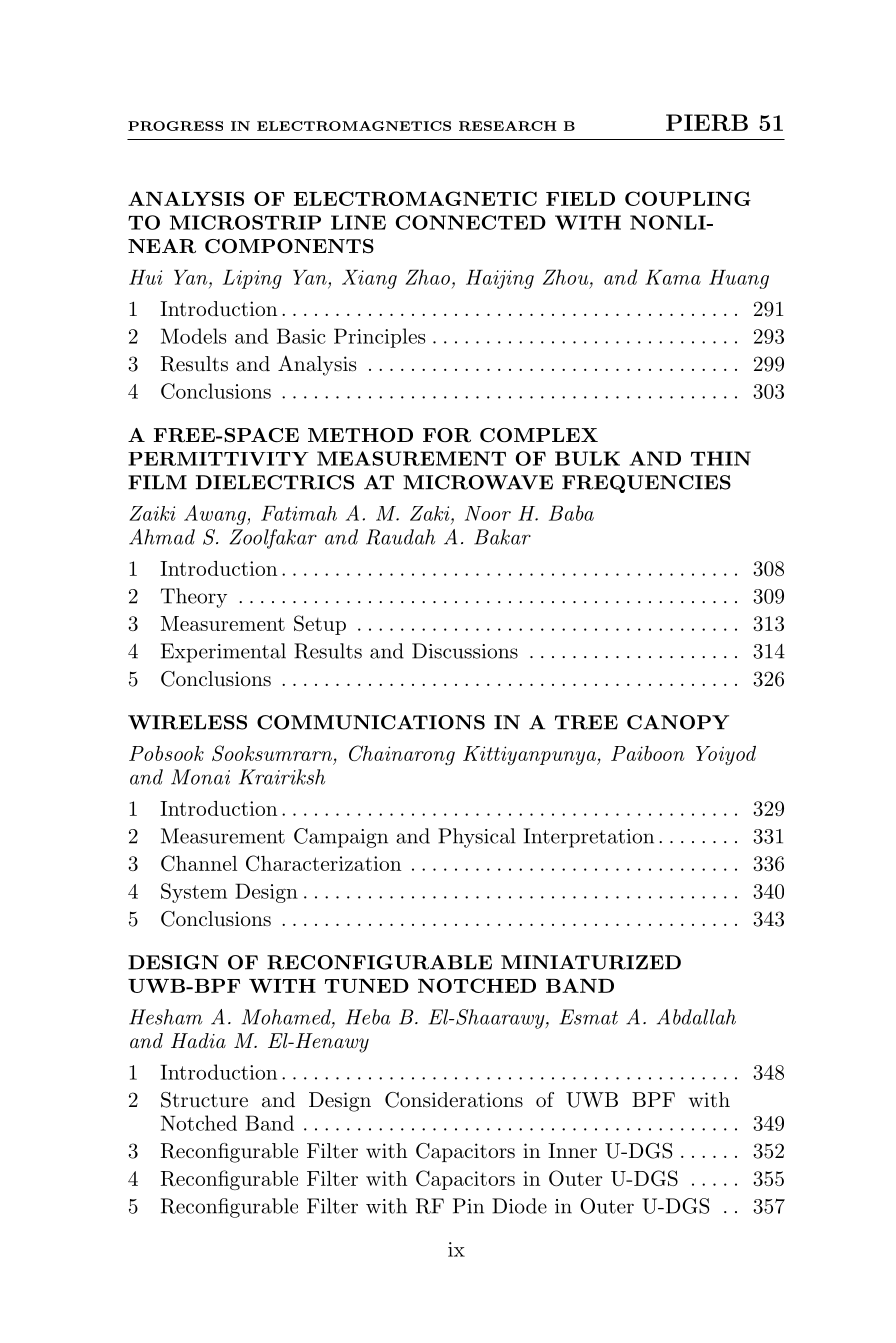 This document has width=896, height=1343. Describe the element at coordinates (477, 838) in the document. I see `Physical` at that location.
